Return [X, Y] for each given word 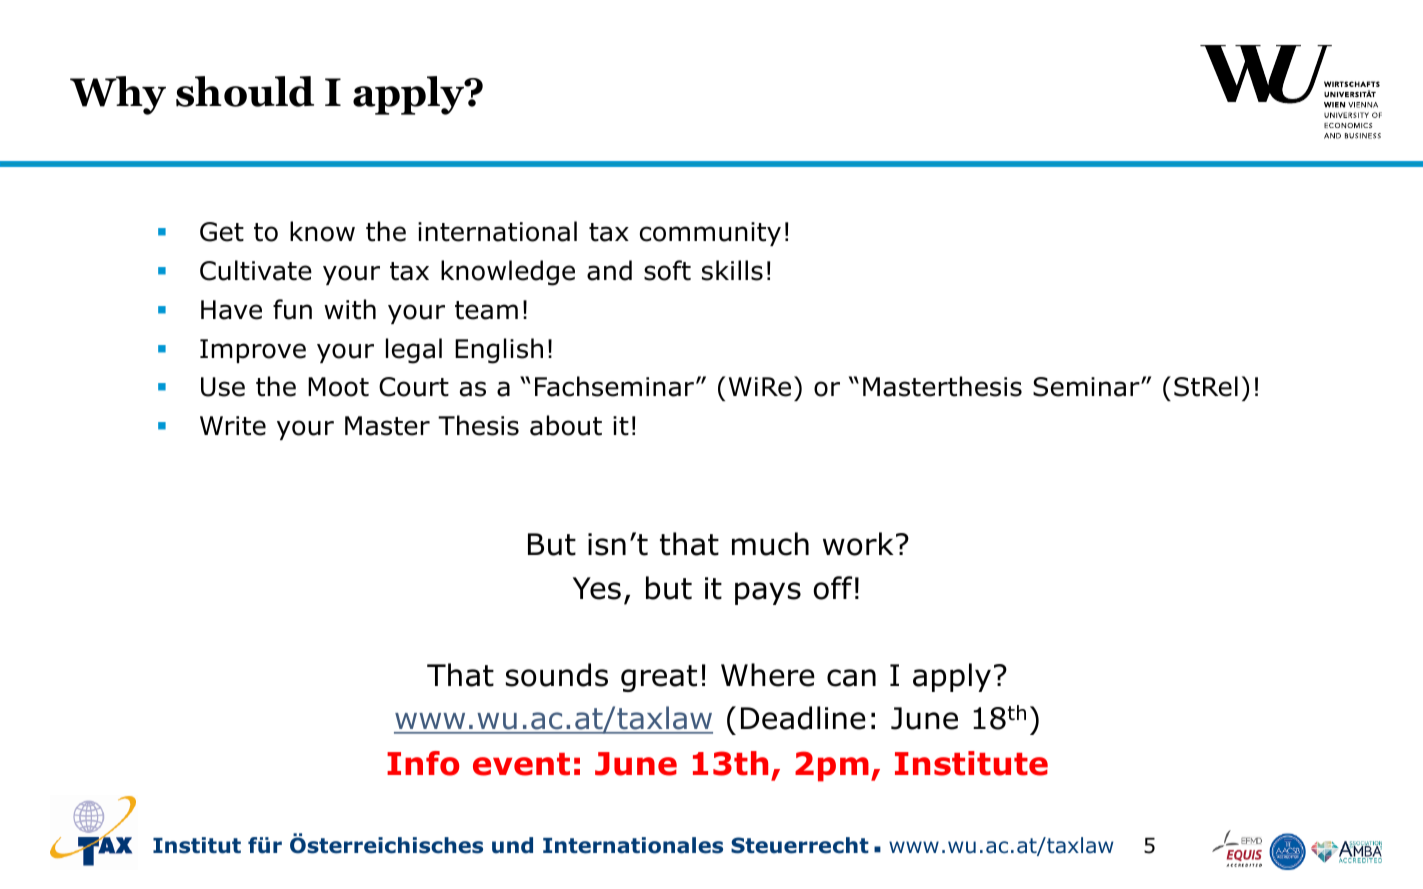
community [710, 234]
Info [423, 763]
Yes [597, 588]
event [521, 764]
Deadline [803, 718]
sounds [557, 675]
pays [768, 593]
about [566, 425]
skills [732, 270]
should [245, 91]
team [486, 310]
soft [667, 270]
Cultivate [256, 270]
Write [233, 426]
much [770, 544]
